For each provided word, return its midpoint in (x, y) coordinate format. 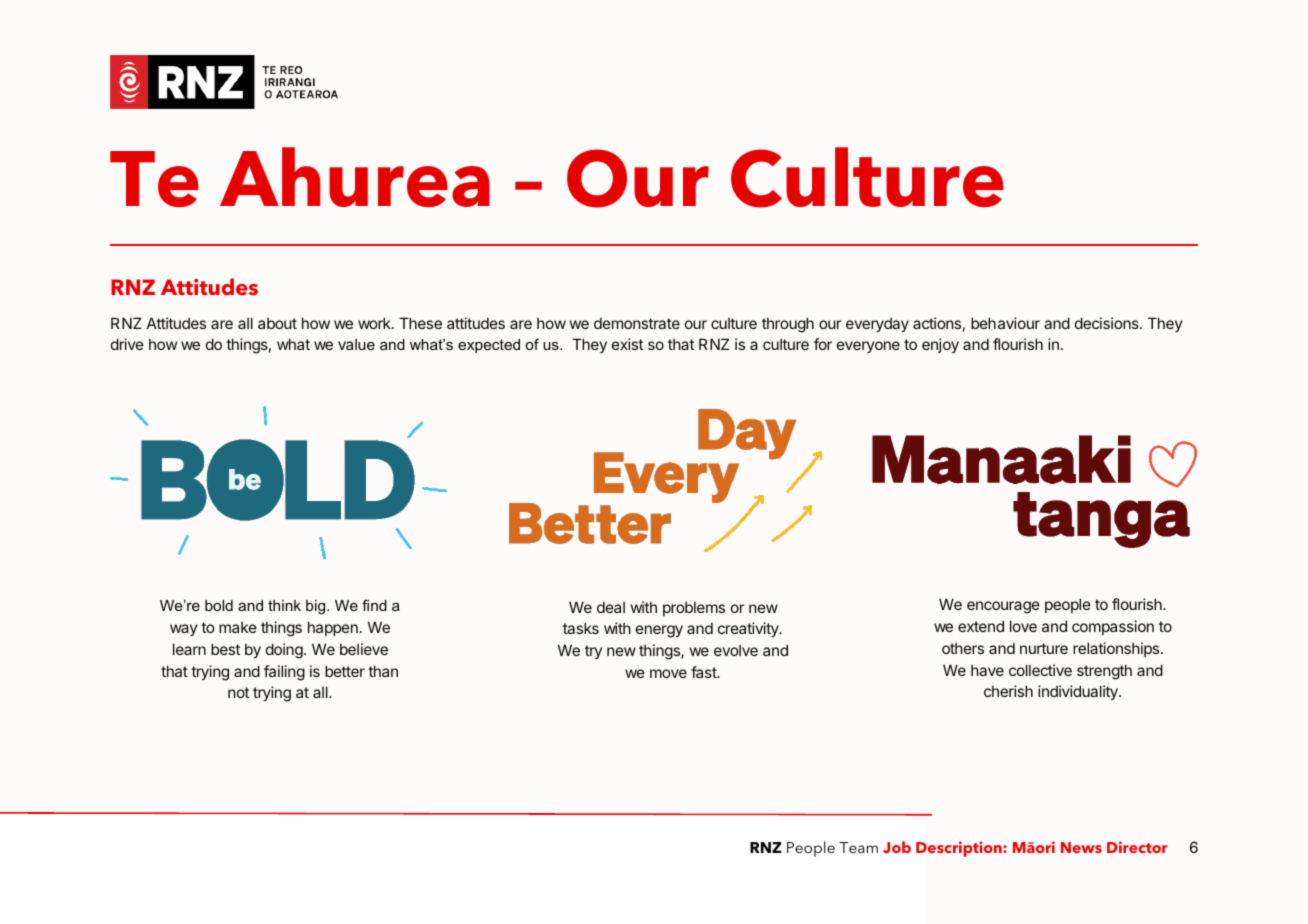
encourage (1003, 607)
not (238, 692)
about (277, 323)
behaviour (1005, 323)
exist (627, 344)
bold (219, 605)
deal (611, 607)
